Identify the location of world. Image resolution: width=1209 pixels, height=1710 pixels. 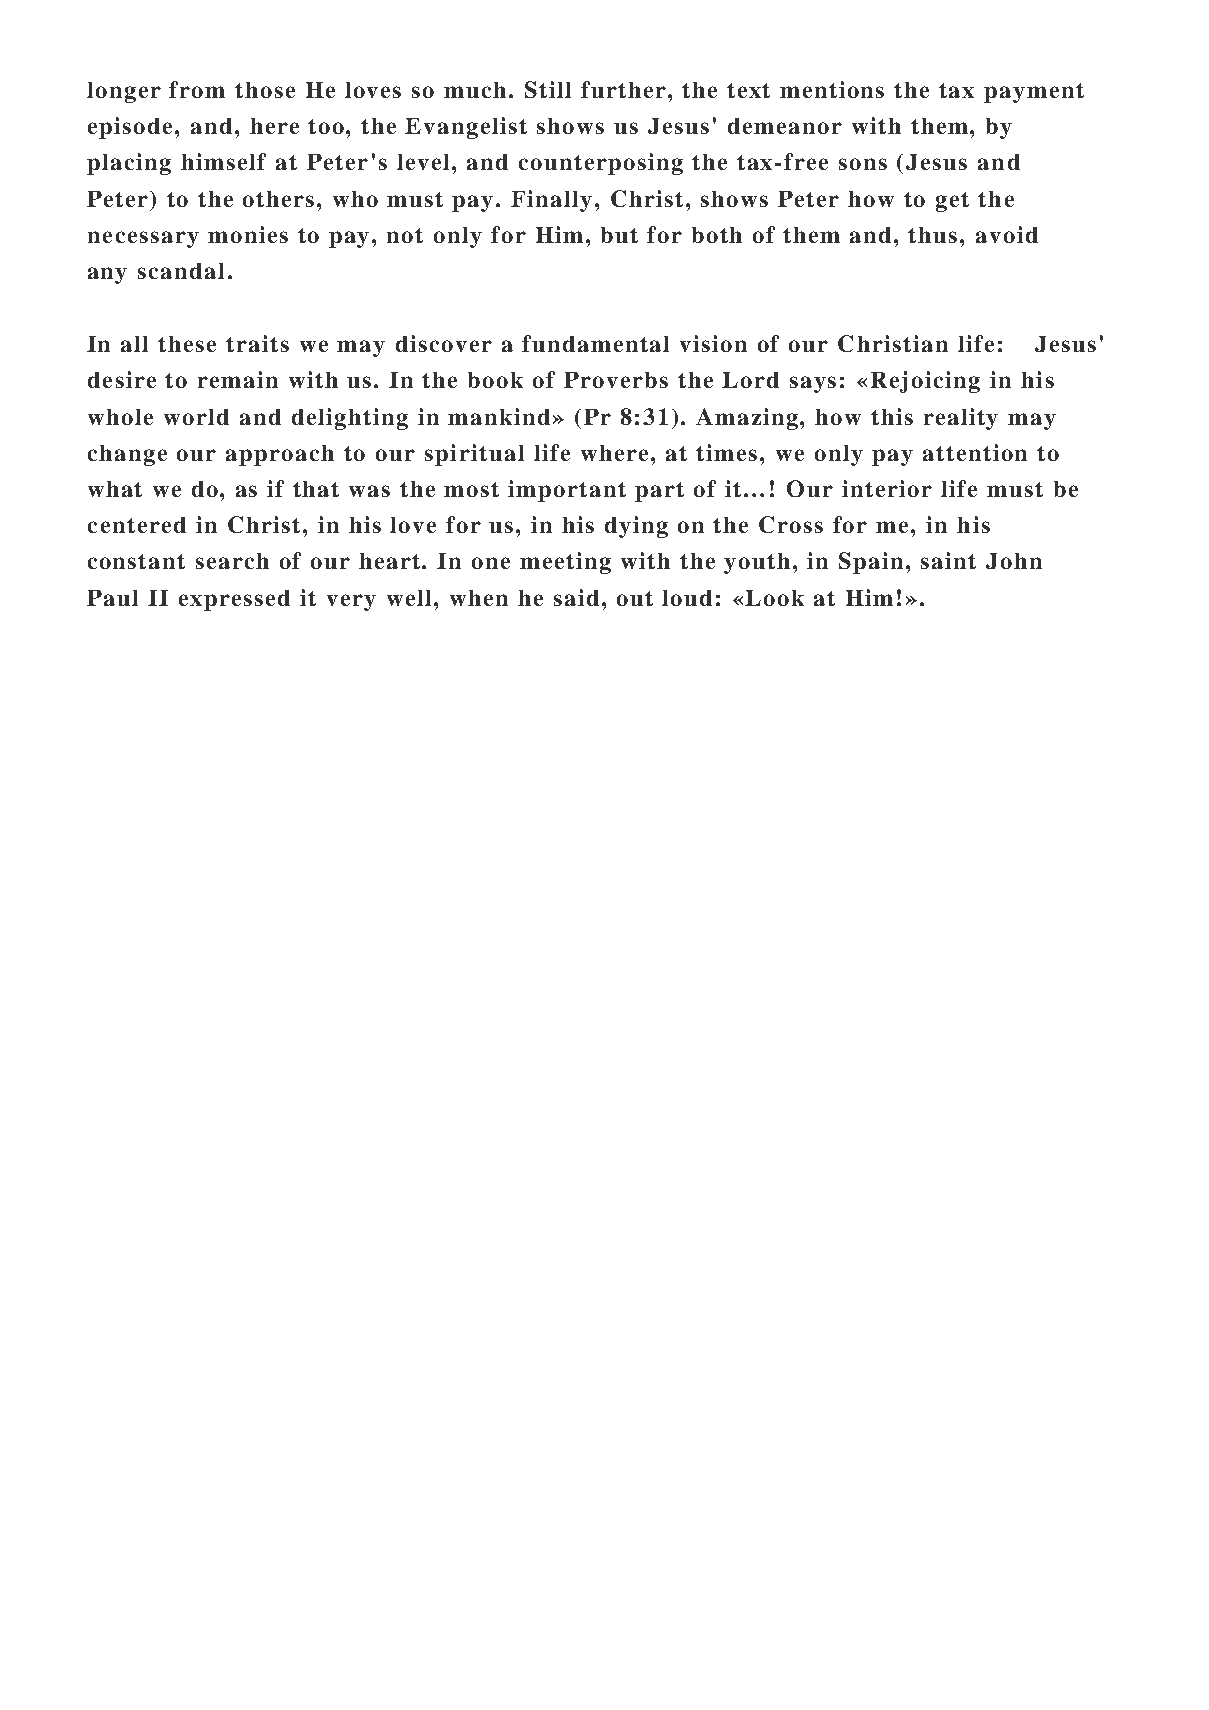
(196, 417).
